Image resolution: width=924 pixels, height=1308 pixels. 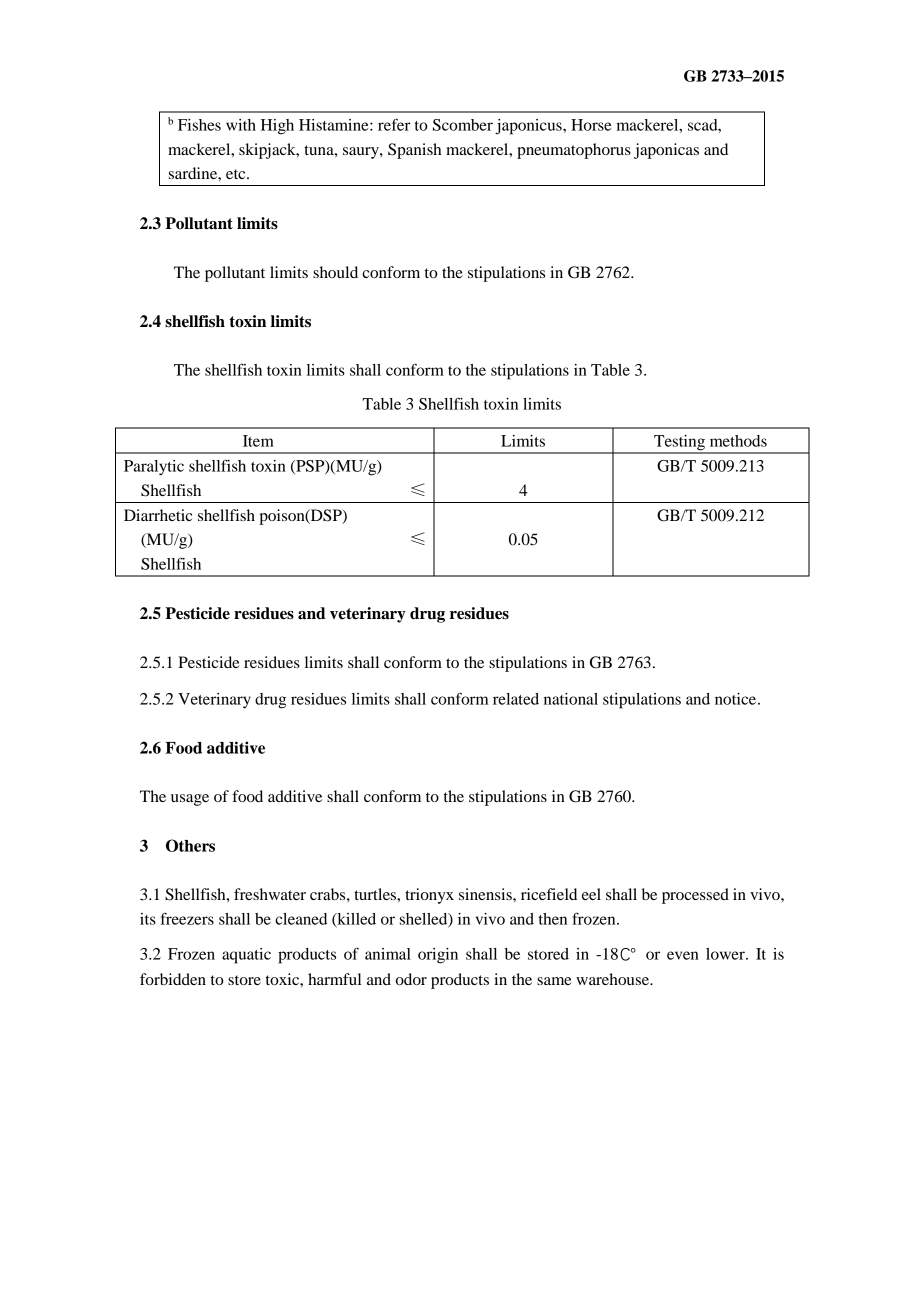 I want to click on even, so click(x=683, y=955).
